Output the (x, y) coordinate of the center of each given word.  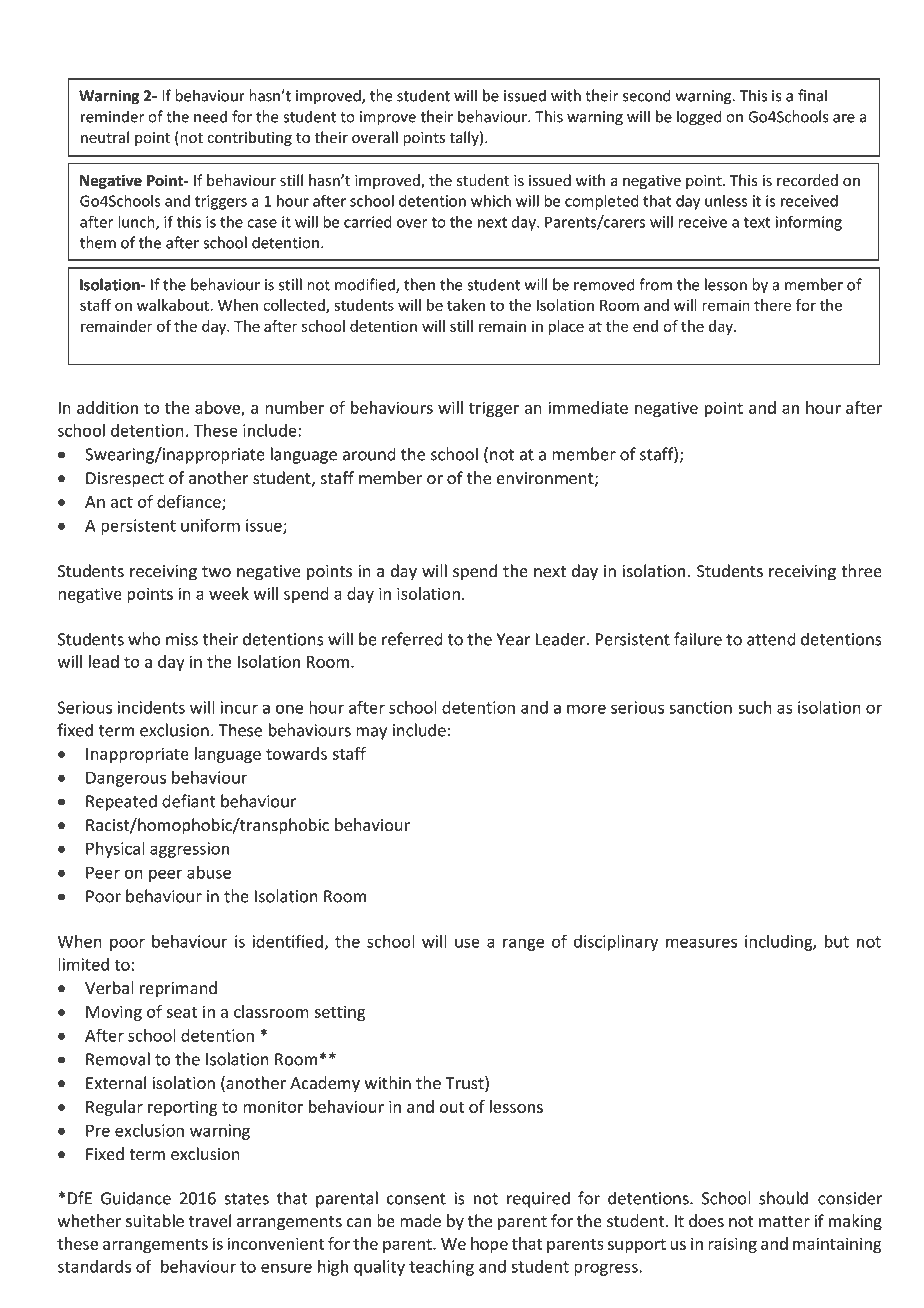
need (210, 116)
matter (784, 1222)
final (812, 95)
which (491, 201)
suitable (155, 1221)
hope (489, 1245)
